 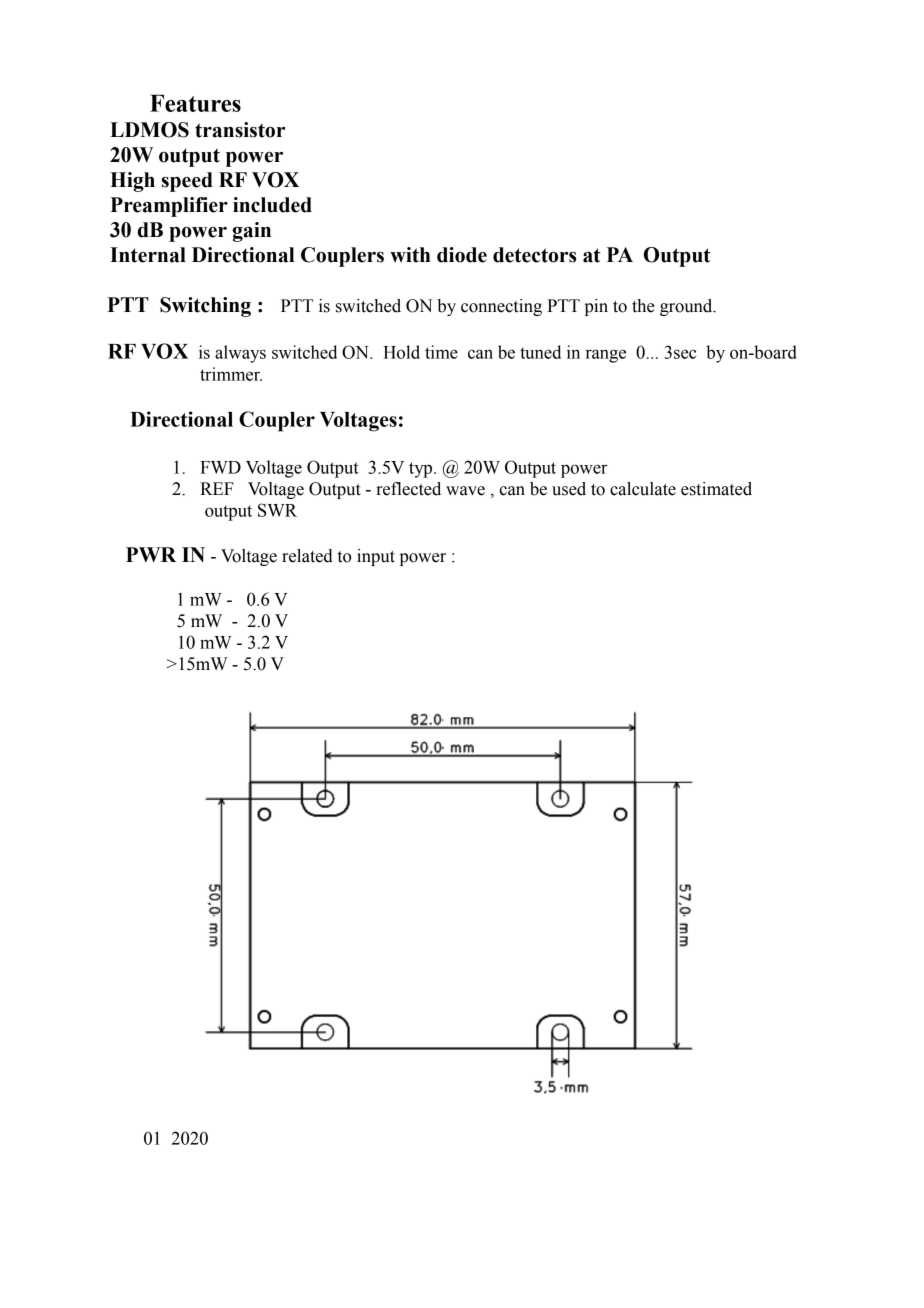 I want to click on calculate, so click(x=643, y=489).
